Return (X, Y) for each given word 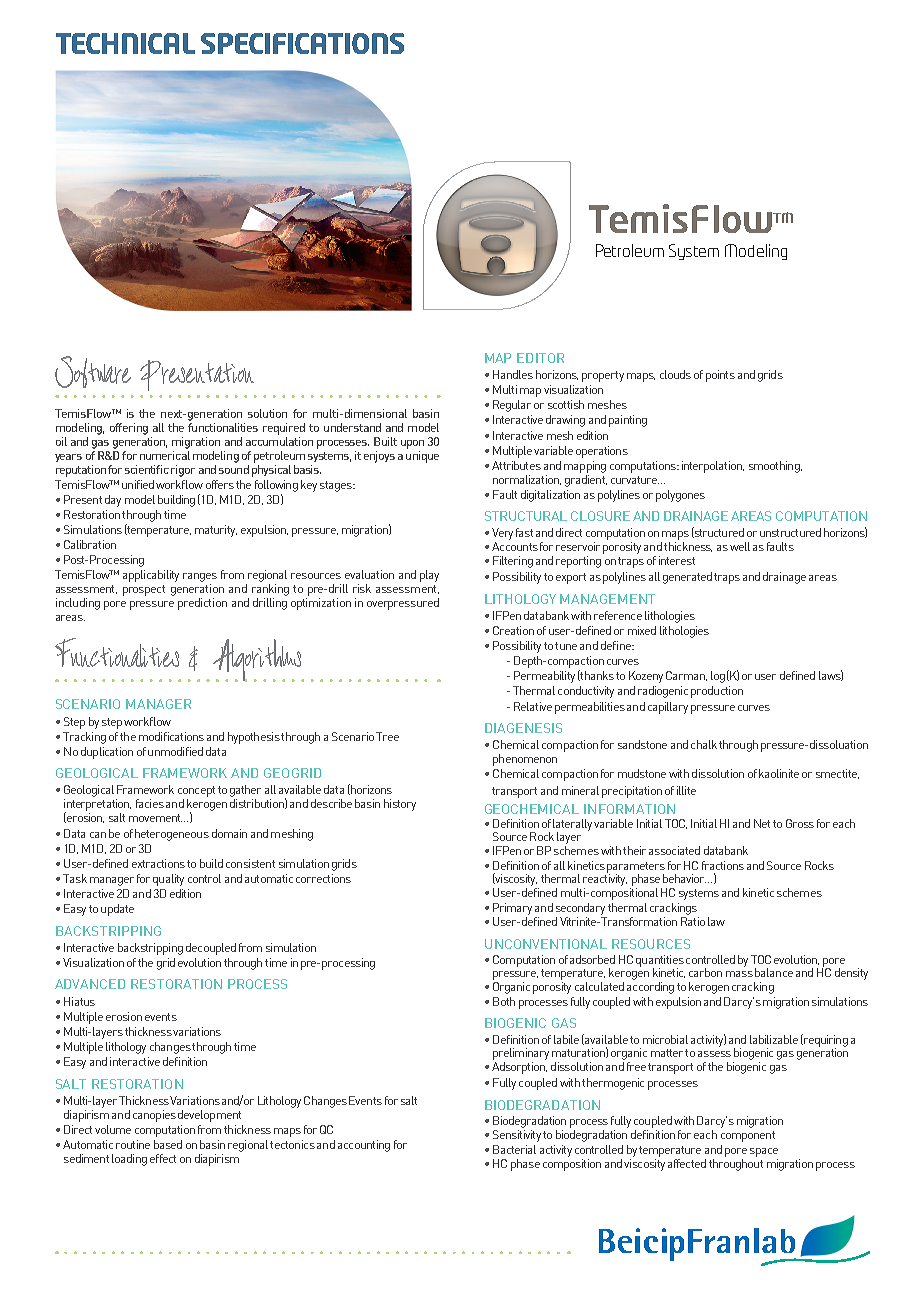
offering (129, 429)
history (400, 805)
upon (412, 444)
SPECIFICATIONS (302, 43)
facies (150, 803)
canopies (154, 1116)
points (720, 376)
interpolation (713, 467)
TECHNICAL (125, 43)
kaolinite (779, 773)
